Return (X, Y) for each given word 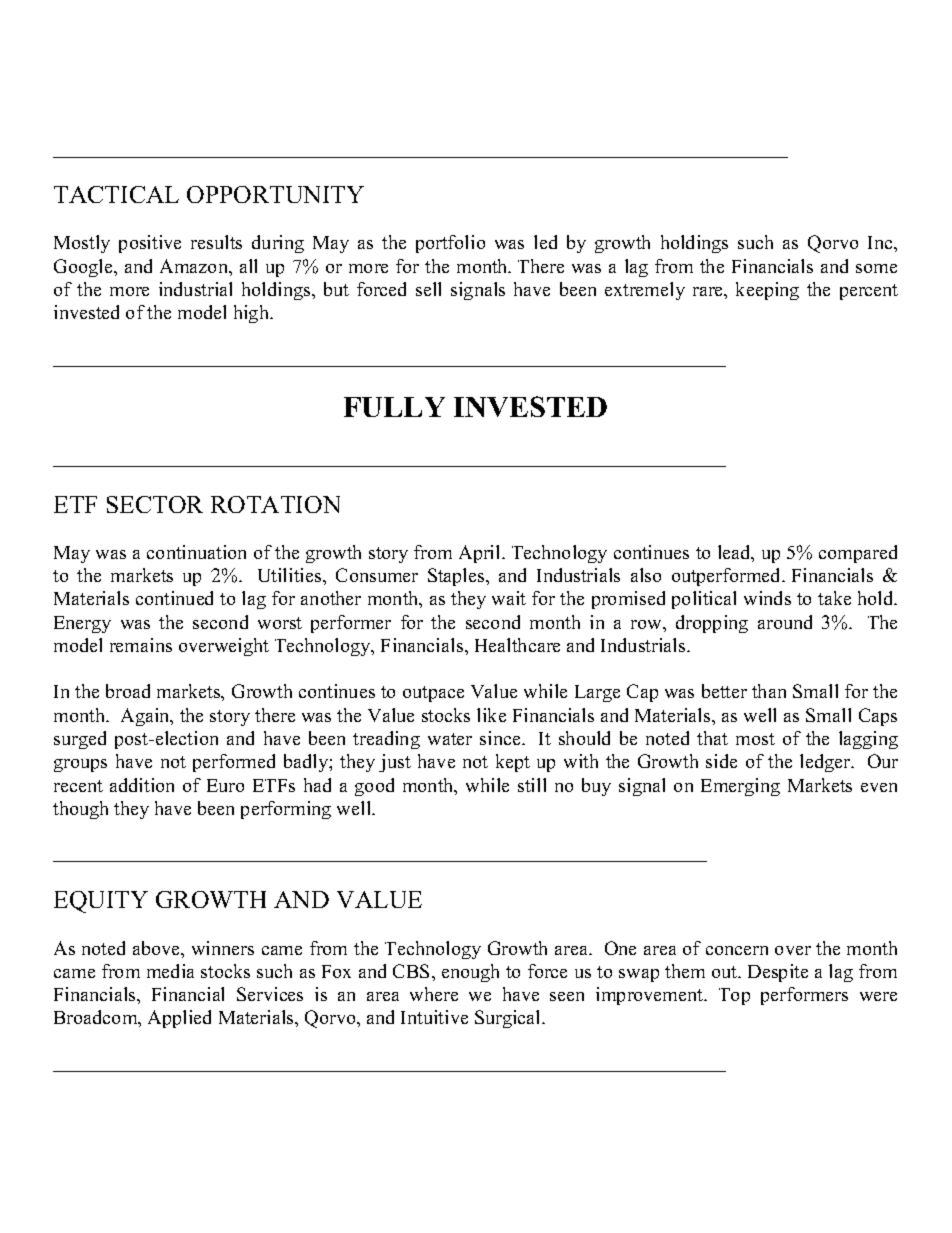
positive (150, 244)
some (876, 268)
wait (509, 598)
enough (470, 973)
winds (767, 598)
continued (174, 598)
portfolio (450, 244)
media (170, 971)
